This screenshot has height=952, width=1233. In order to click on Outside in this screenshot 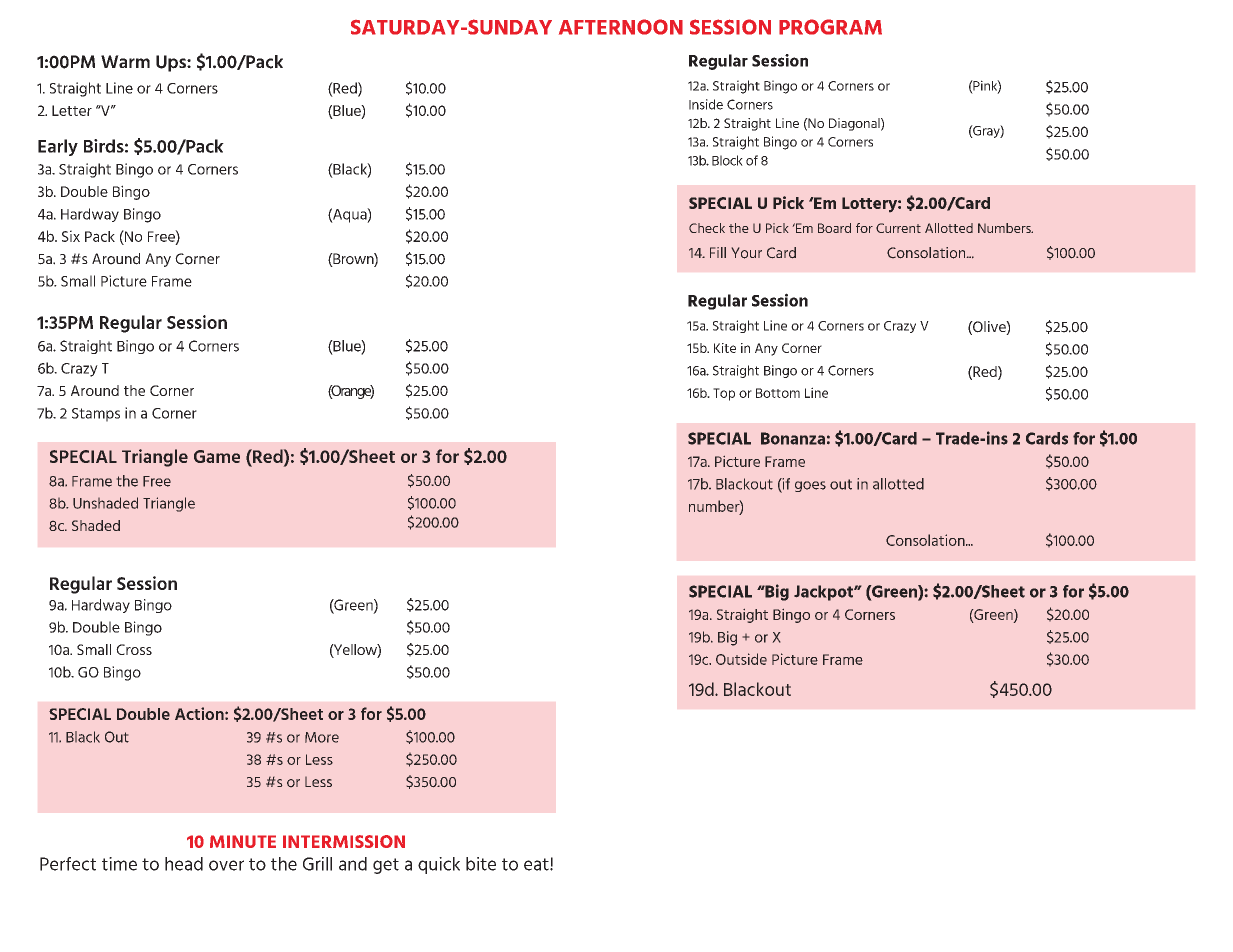, I will do `click(741, 659)`.
